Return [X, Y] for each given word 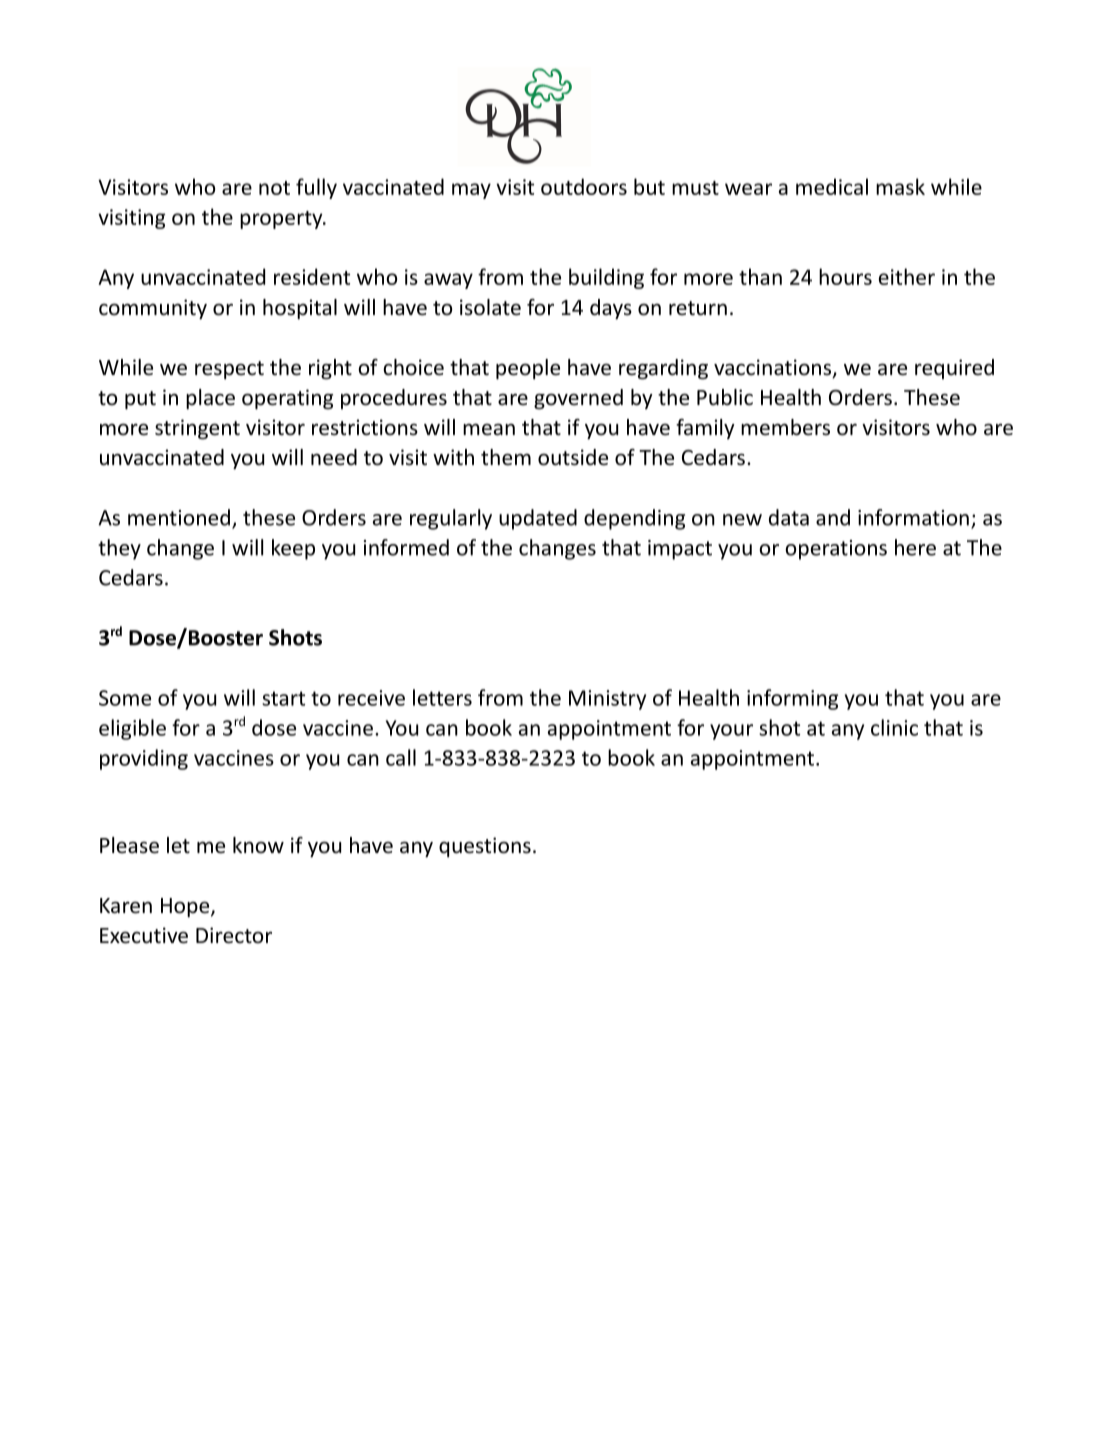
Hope [186, 908]
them [506, 457]
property [282, 220]
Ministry [607, 700]
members [785, 427]
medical [832, 186]
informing [792, 699]
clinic [894, 727]
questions [485, 847]
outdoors [584, 186]
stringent [197, 429]
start [283, 698]
